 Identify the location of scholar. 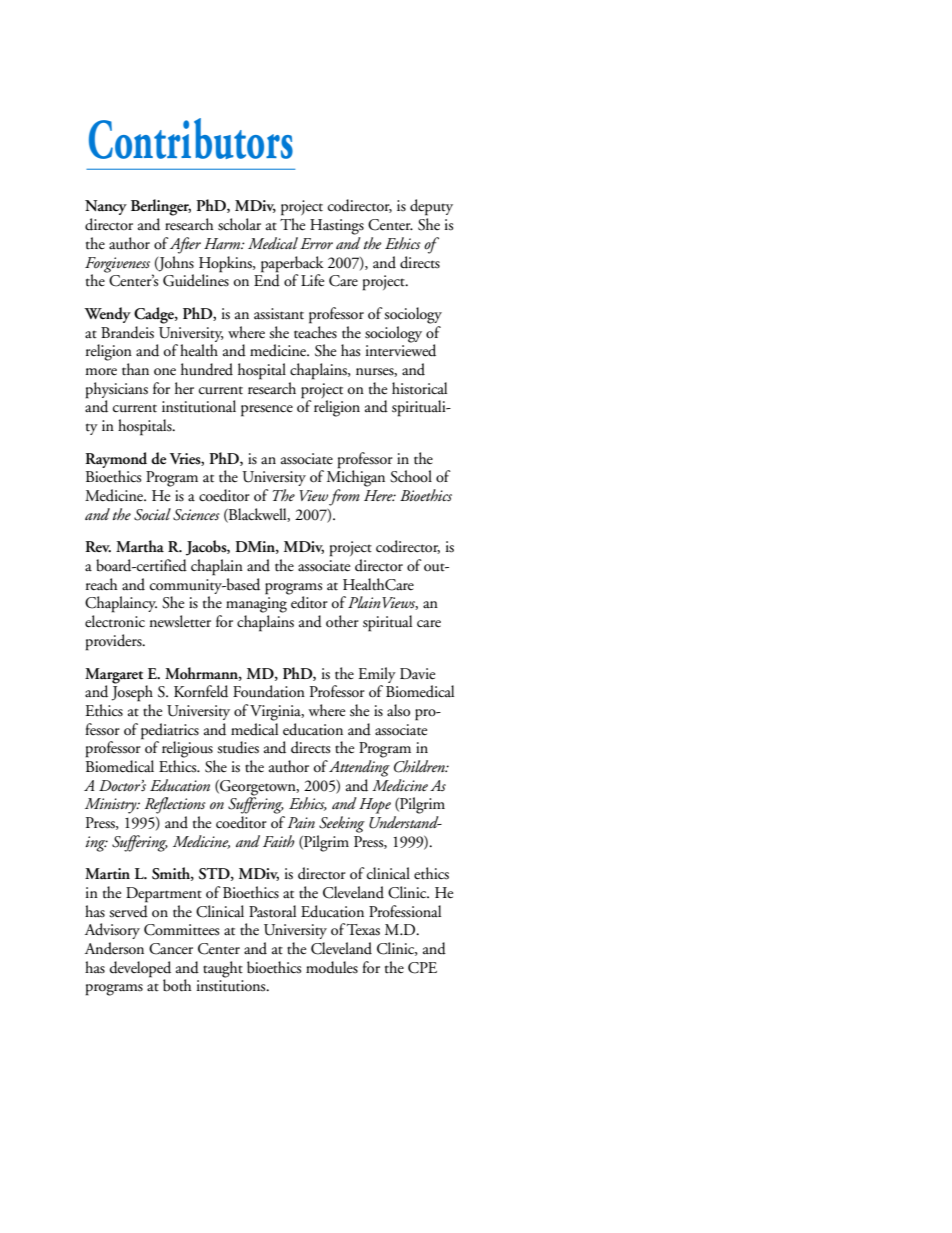
(239, 224).
